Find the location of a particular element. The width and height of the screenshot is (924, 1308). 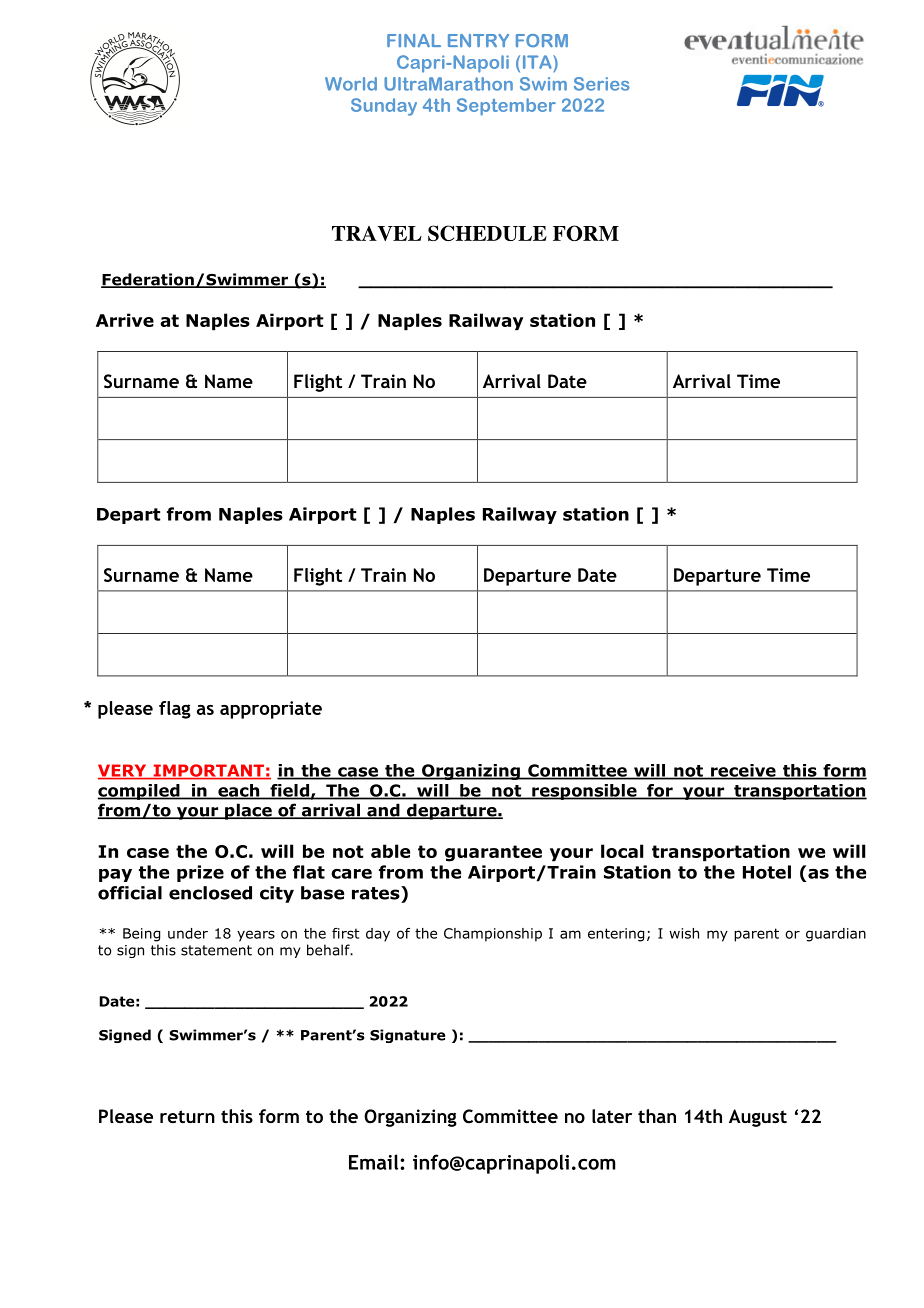

Series is located at coordinates (602, 84).
